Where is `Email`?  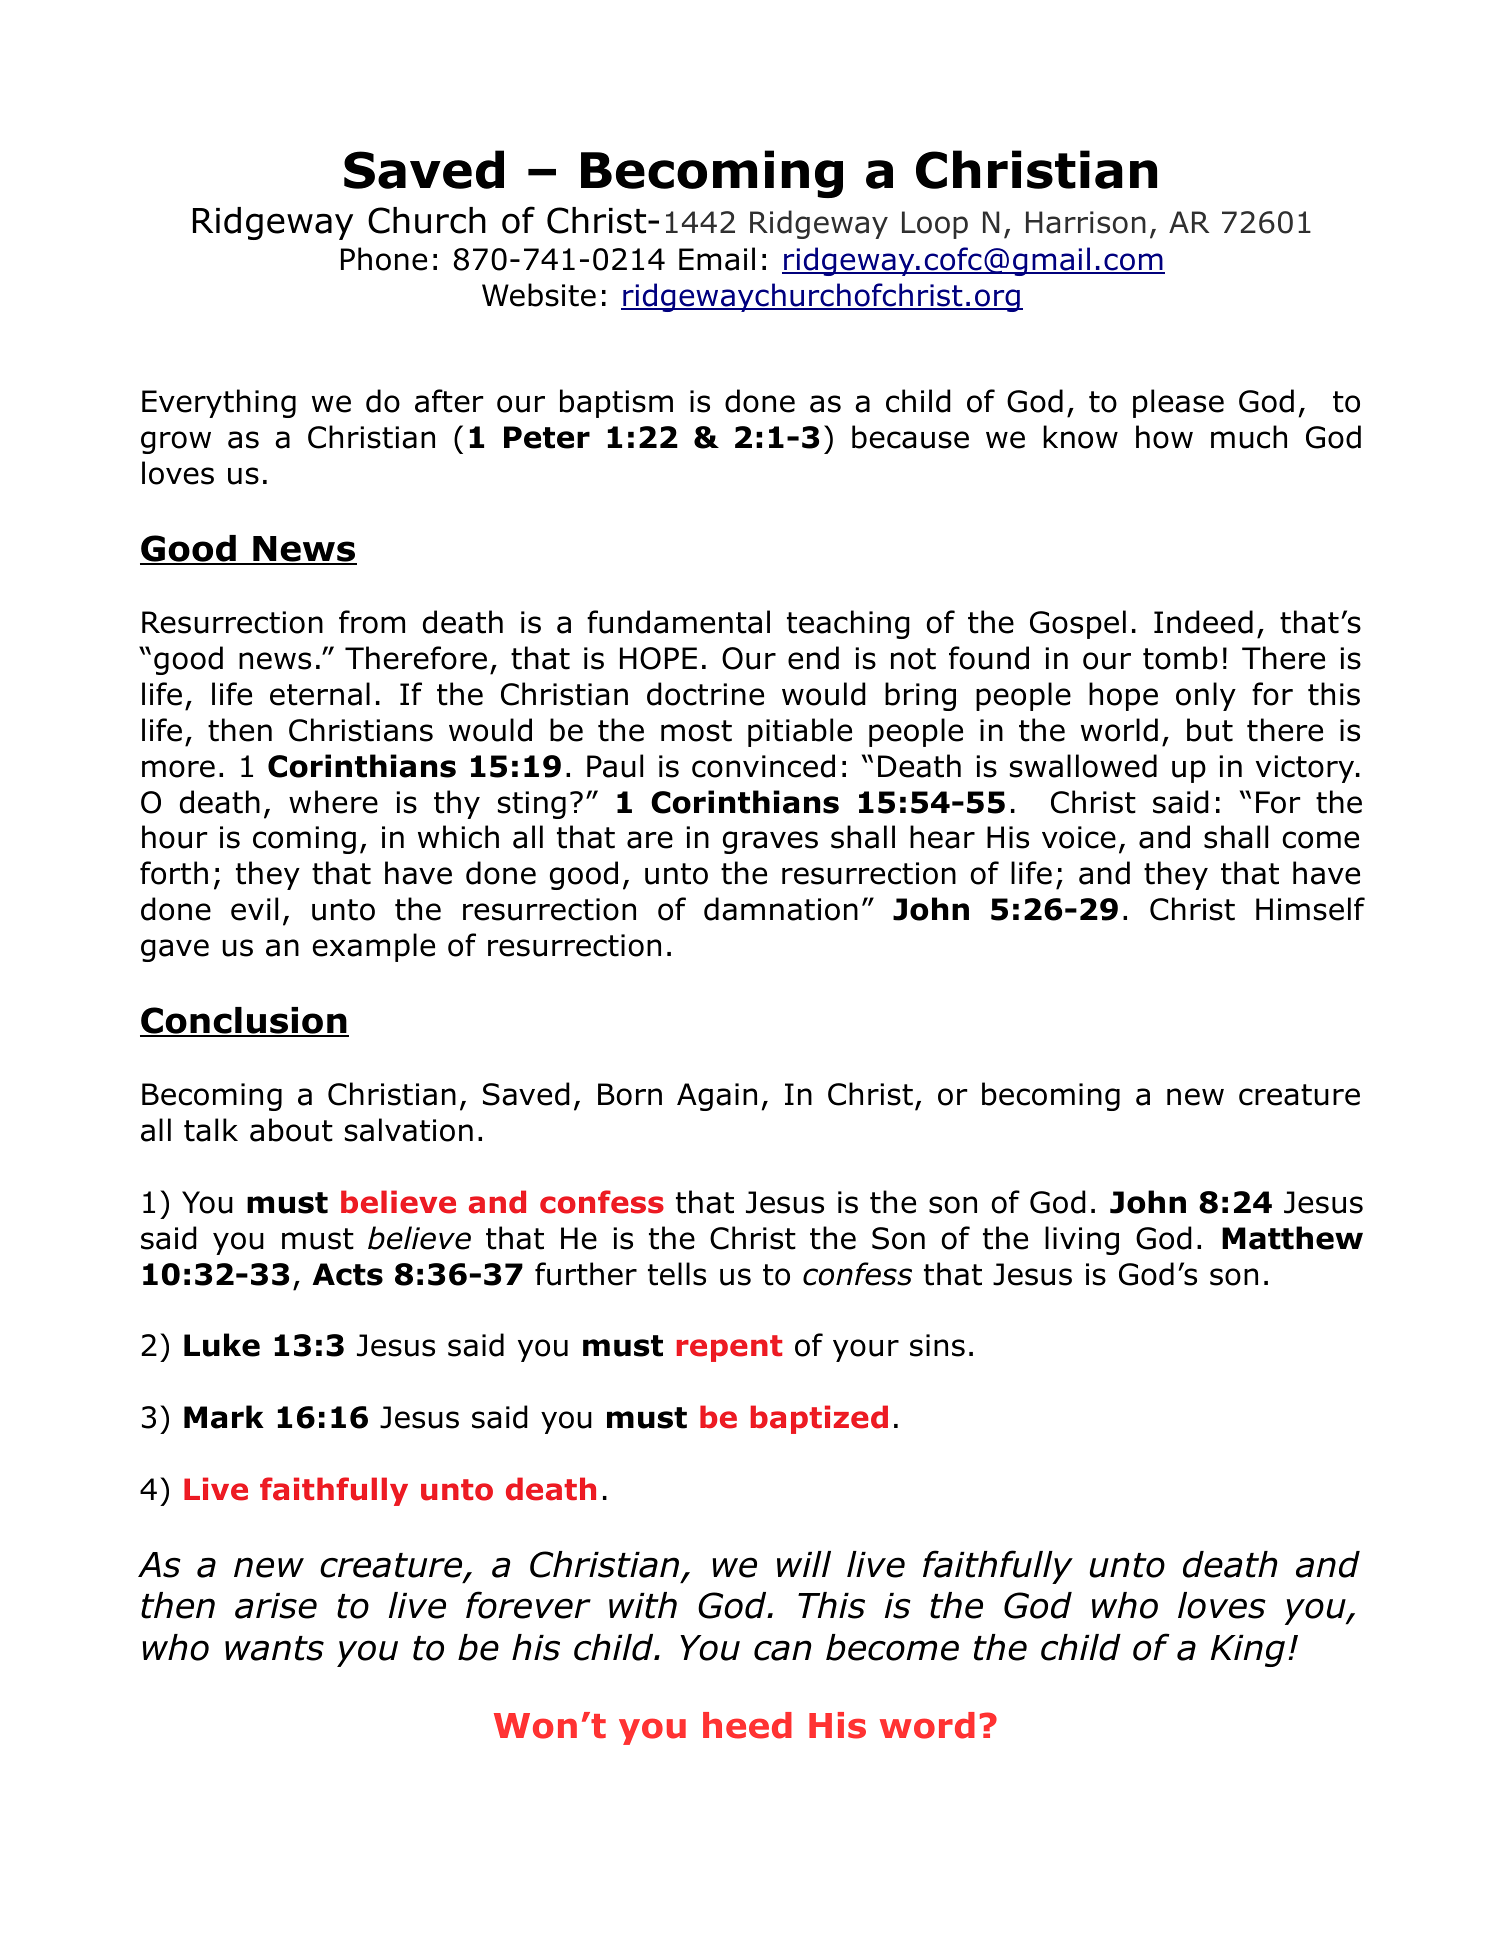
Email is located at coordinates (717, 259).
